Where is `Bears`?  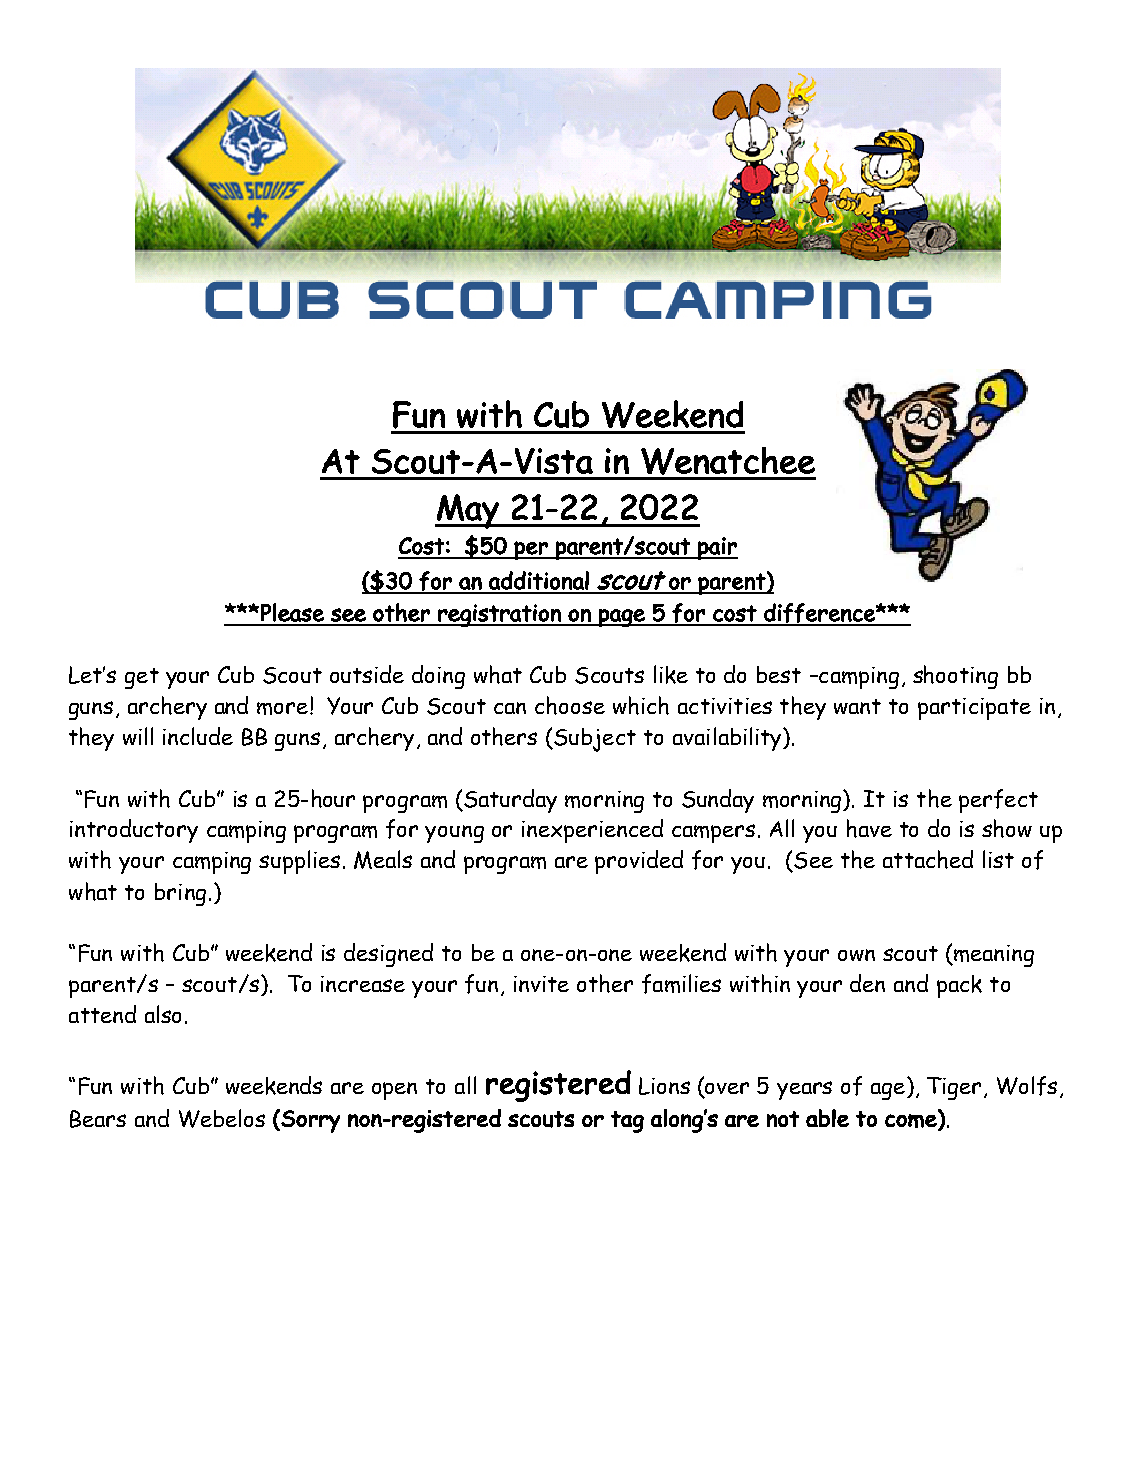 Bears is located at coordinates (98, 1119).
